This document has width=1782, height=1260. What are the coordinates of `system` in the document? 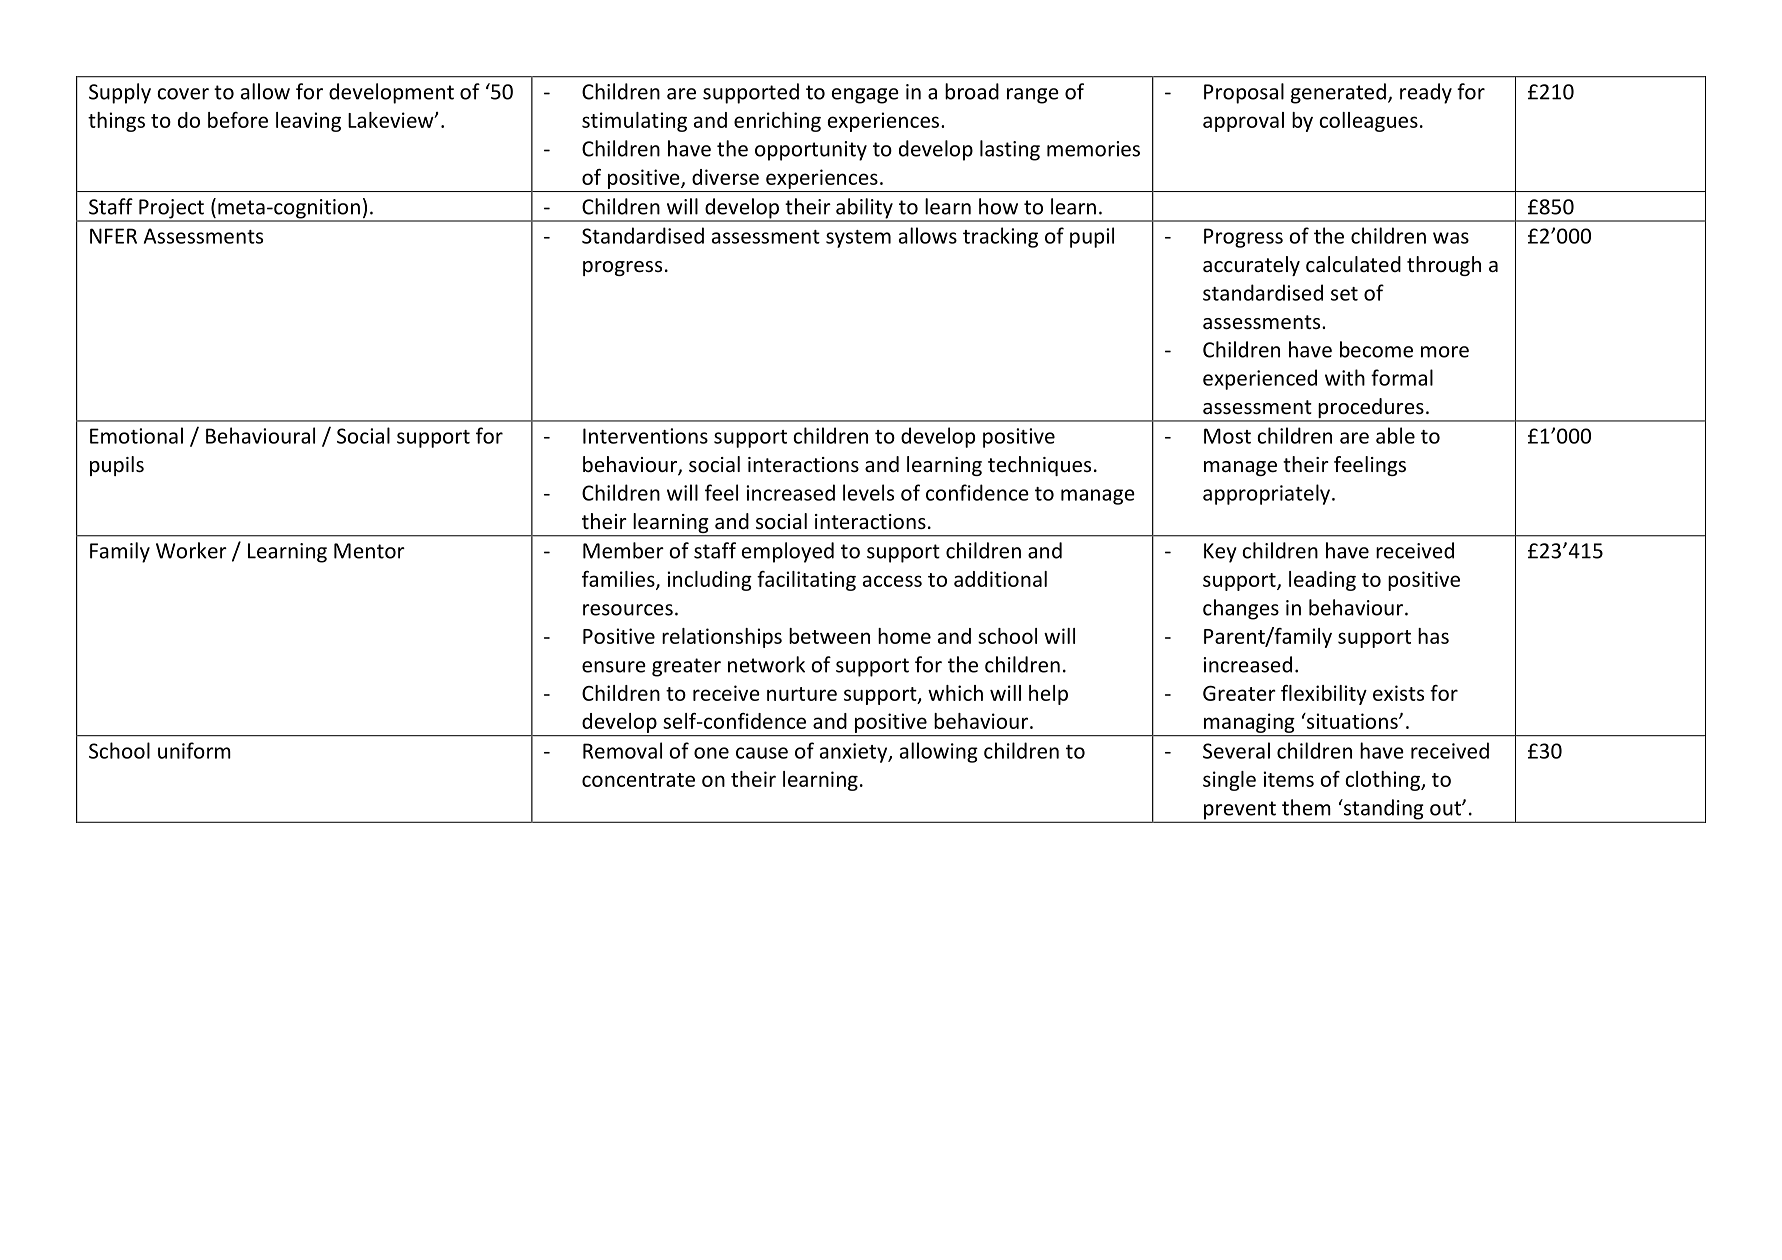 It's located at (858, 239).
